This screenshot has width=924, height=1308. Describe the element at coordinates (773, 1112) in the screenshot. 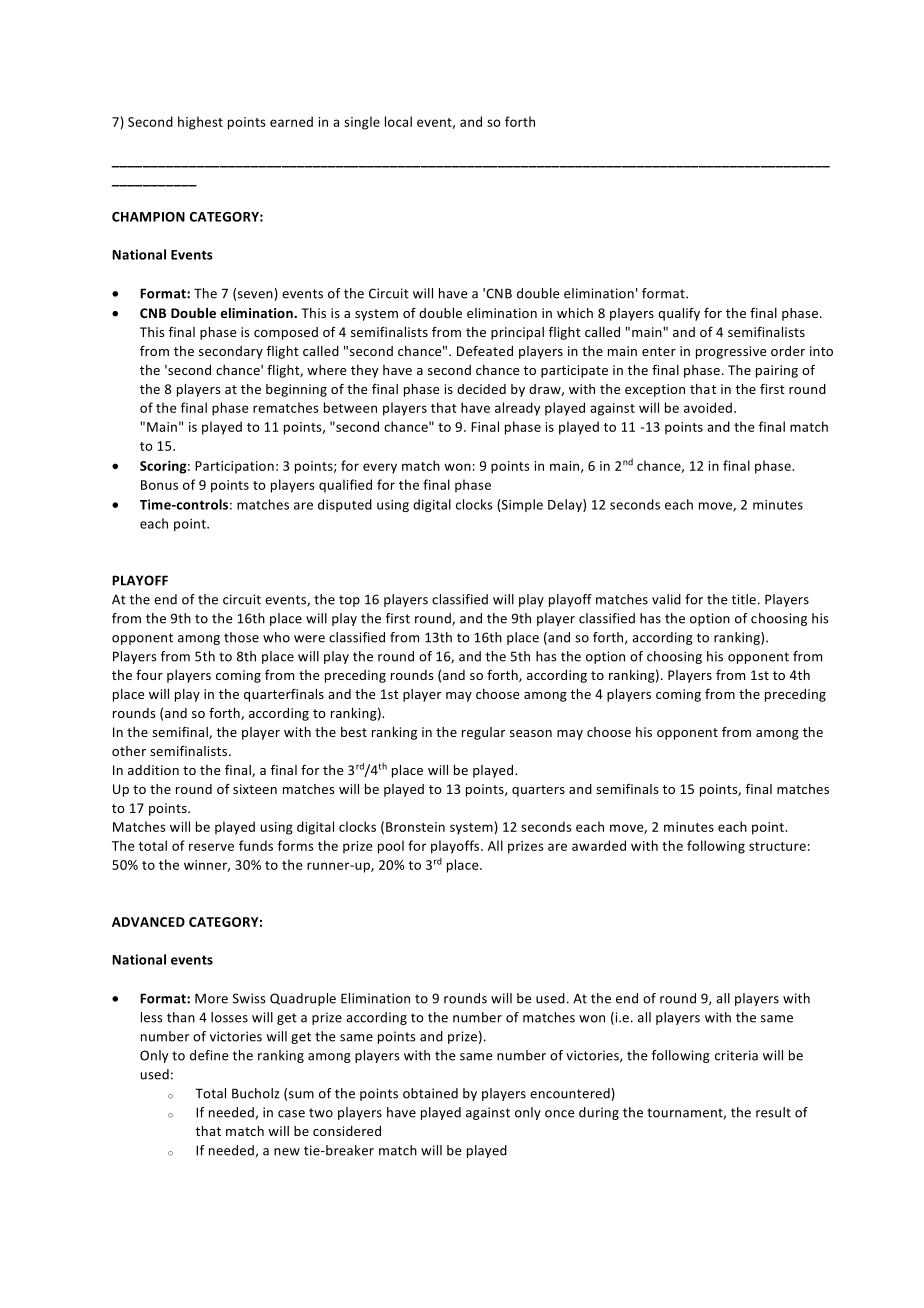

I see `result` at that location.
